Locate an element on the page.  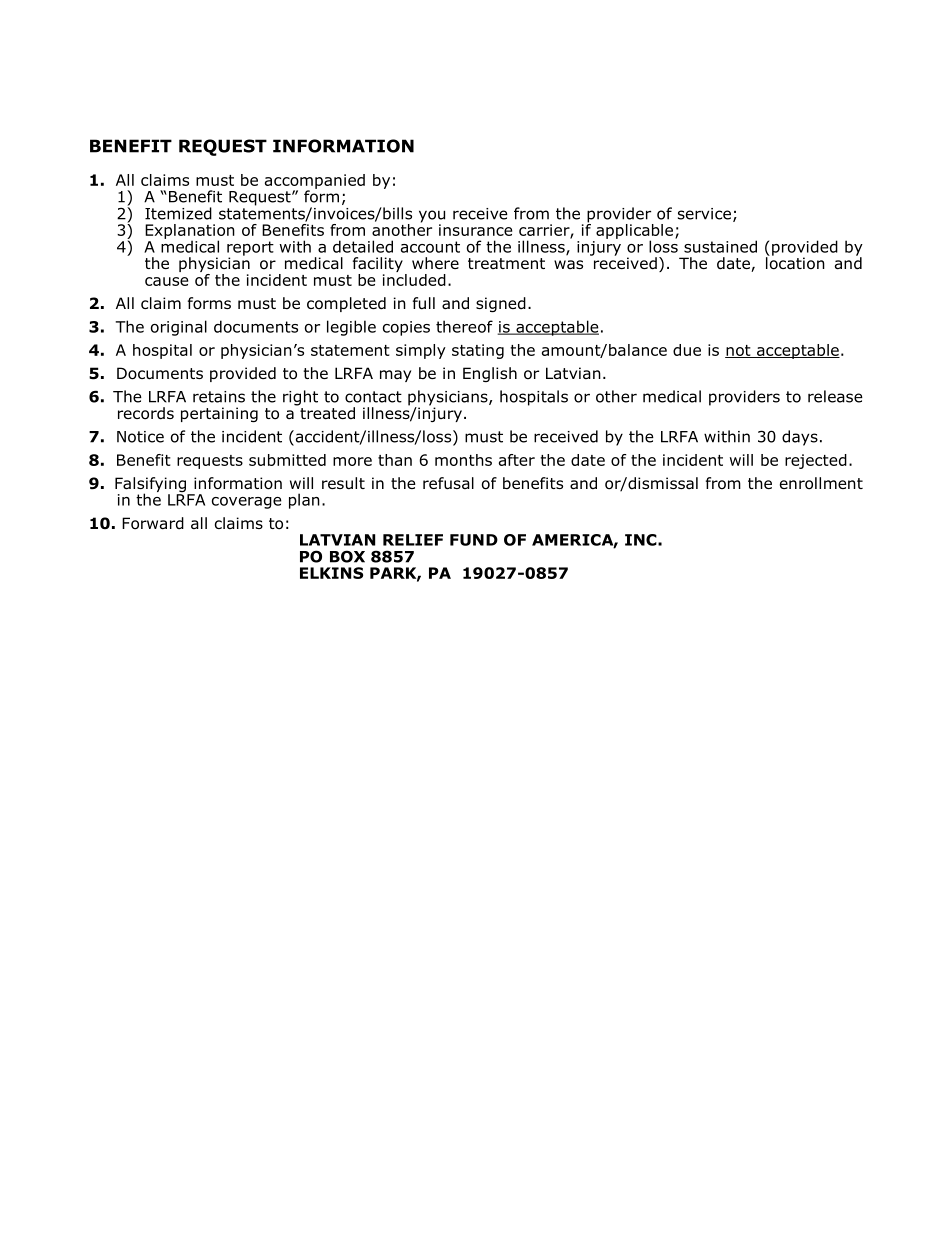
FUND is located at coordinates (474, 540).
